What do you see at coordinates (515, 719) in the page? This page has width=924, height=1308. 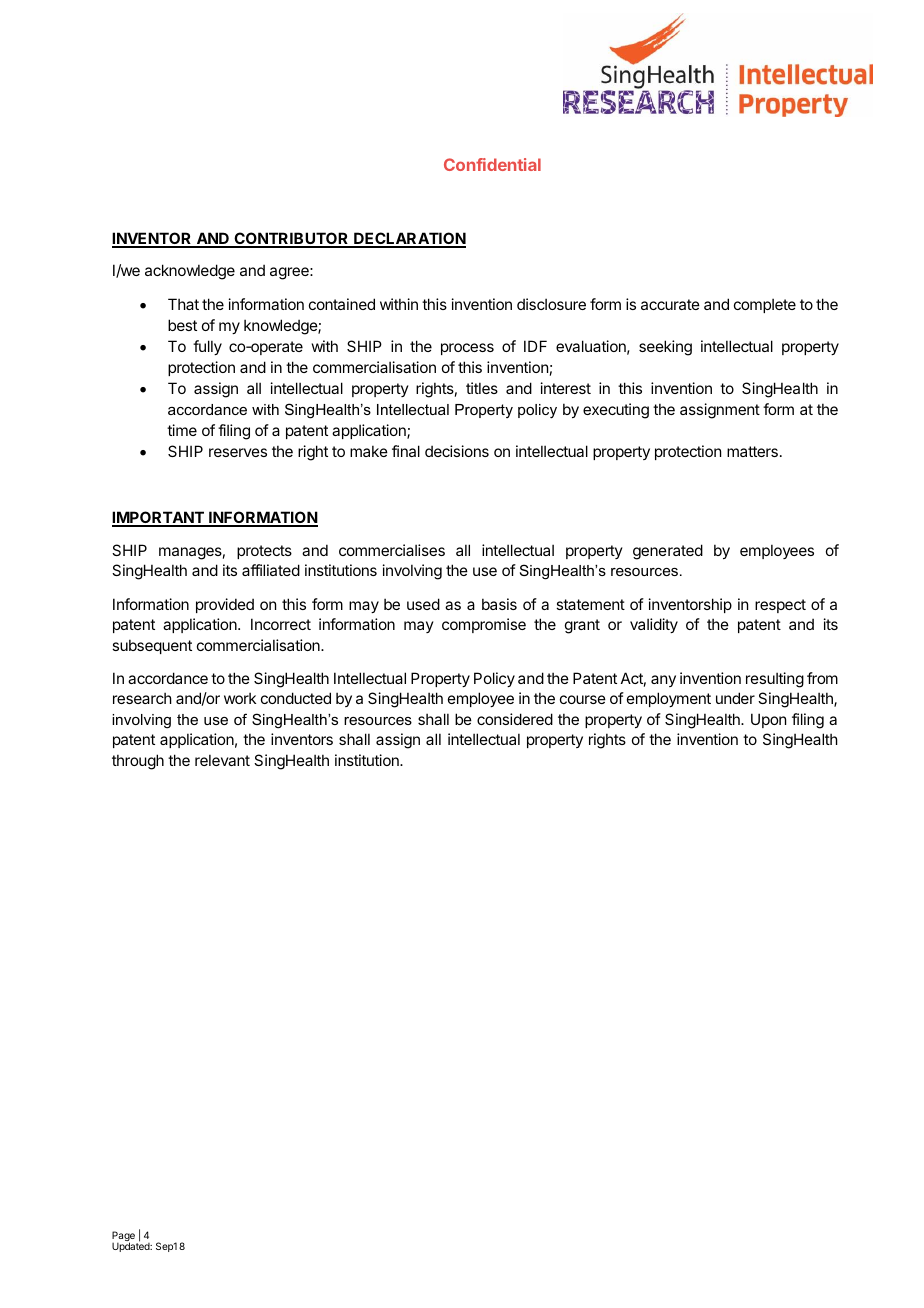 I see `considered` at bounding box center [515, 719].
